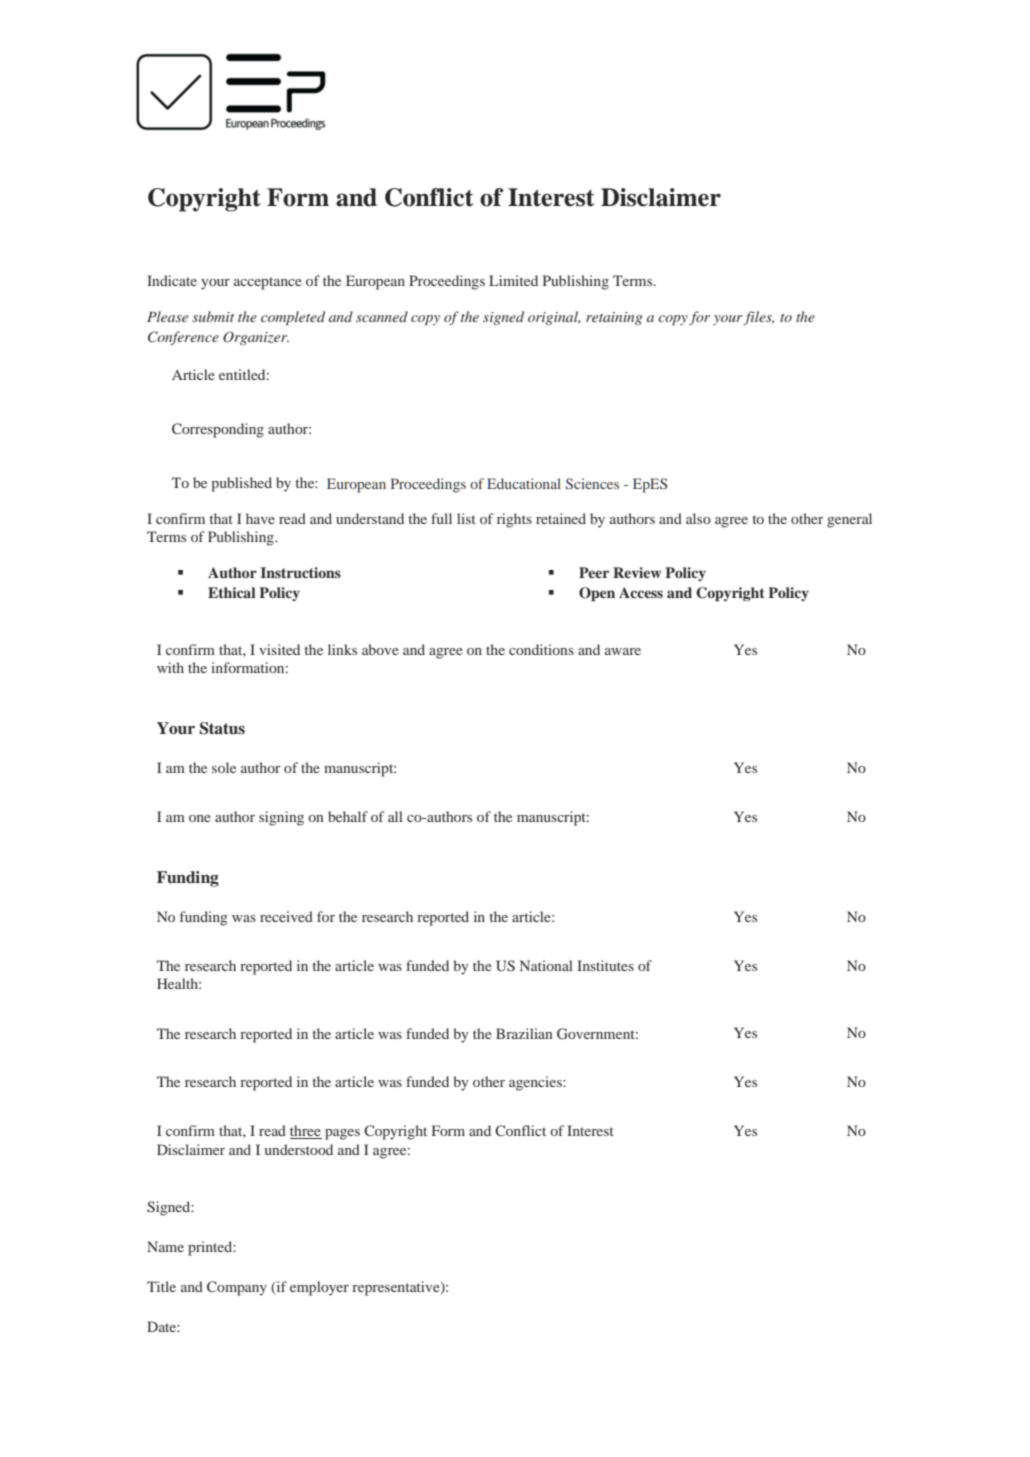 The image size is (1030, 1457). I want to click on have, so click(260, 518).
